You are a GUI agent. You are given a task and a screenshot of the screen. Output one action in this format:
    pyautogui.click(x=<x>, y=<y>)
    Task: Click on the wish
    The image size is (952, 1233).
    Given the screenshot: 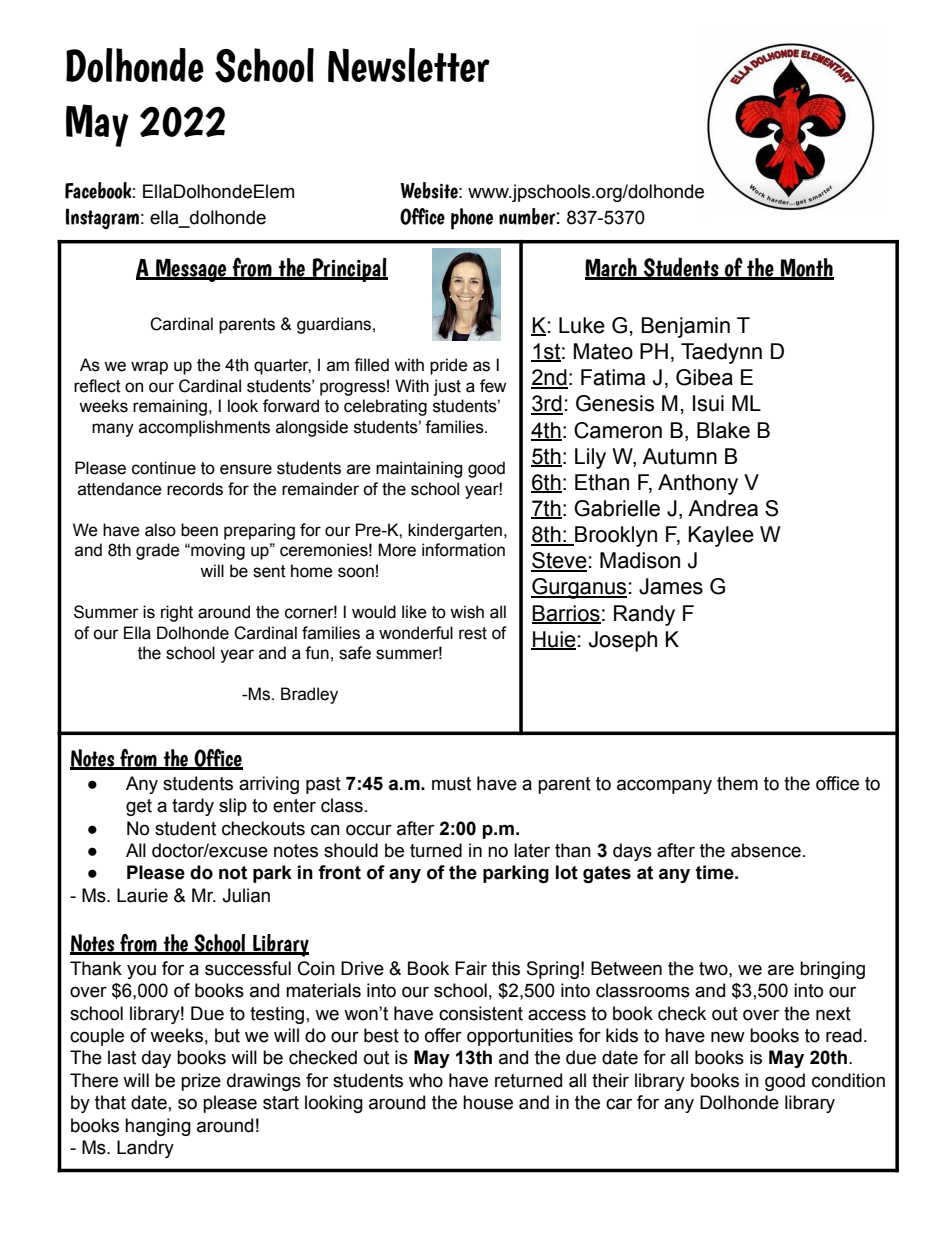 What is the action you would take?
    pyautogui.click(x=467, y=612)
